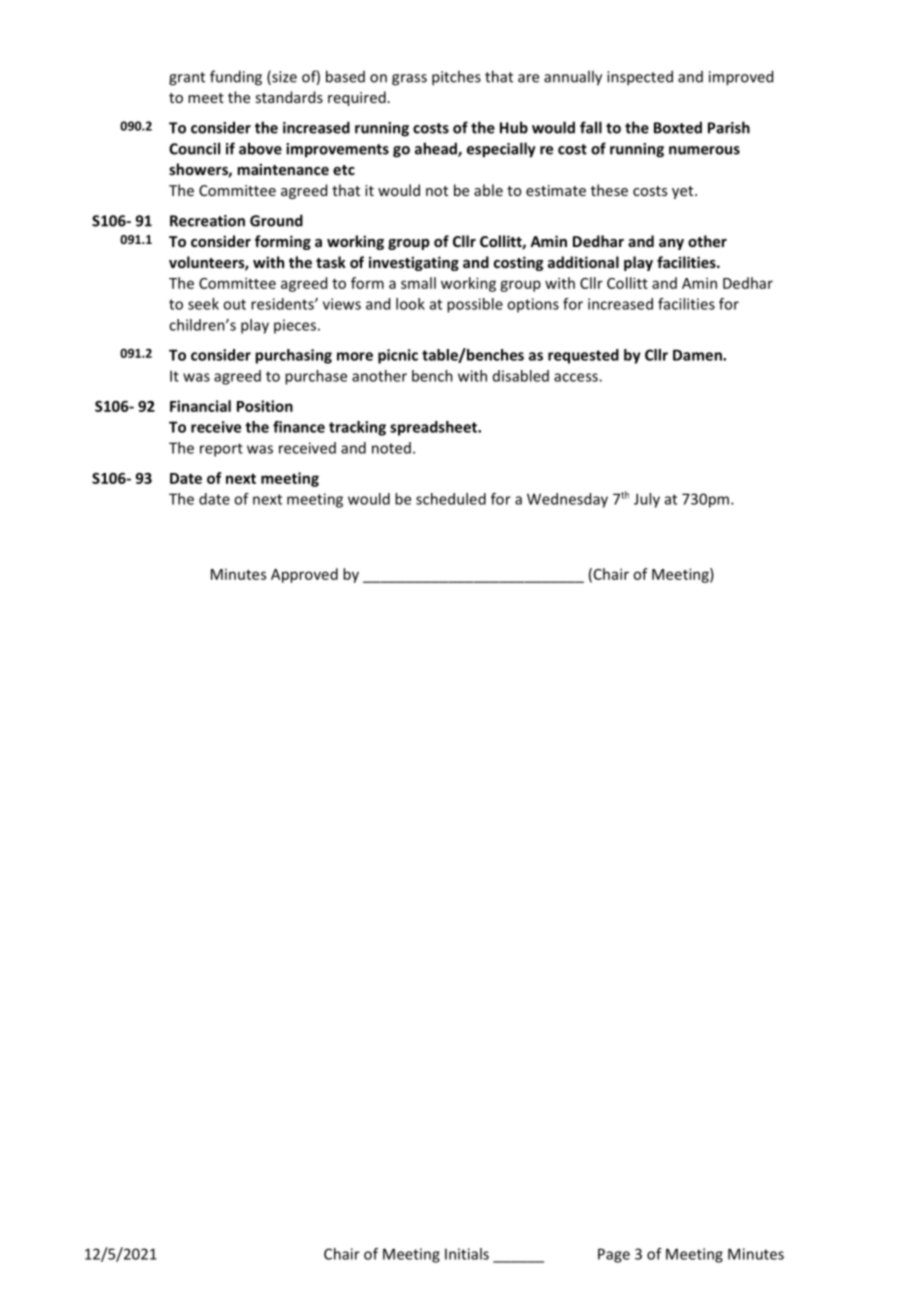 The height and width of the page is (1308, 924). I want to click on Page, so click(614, 1255).
